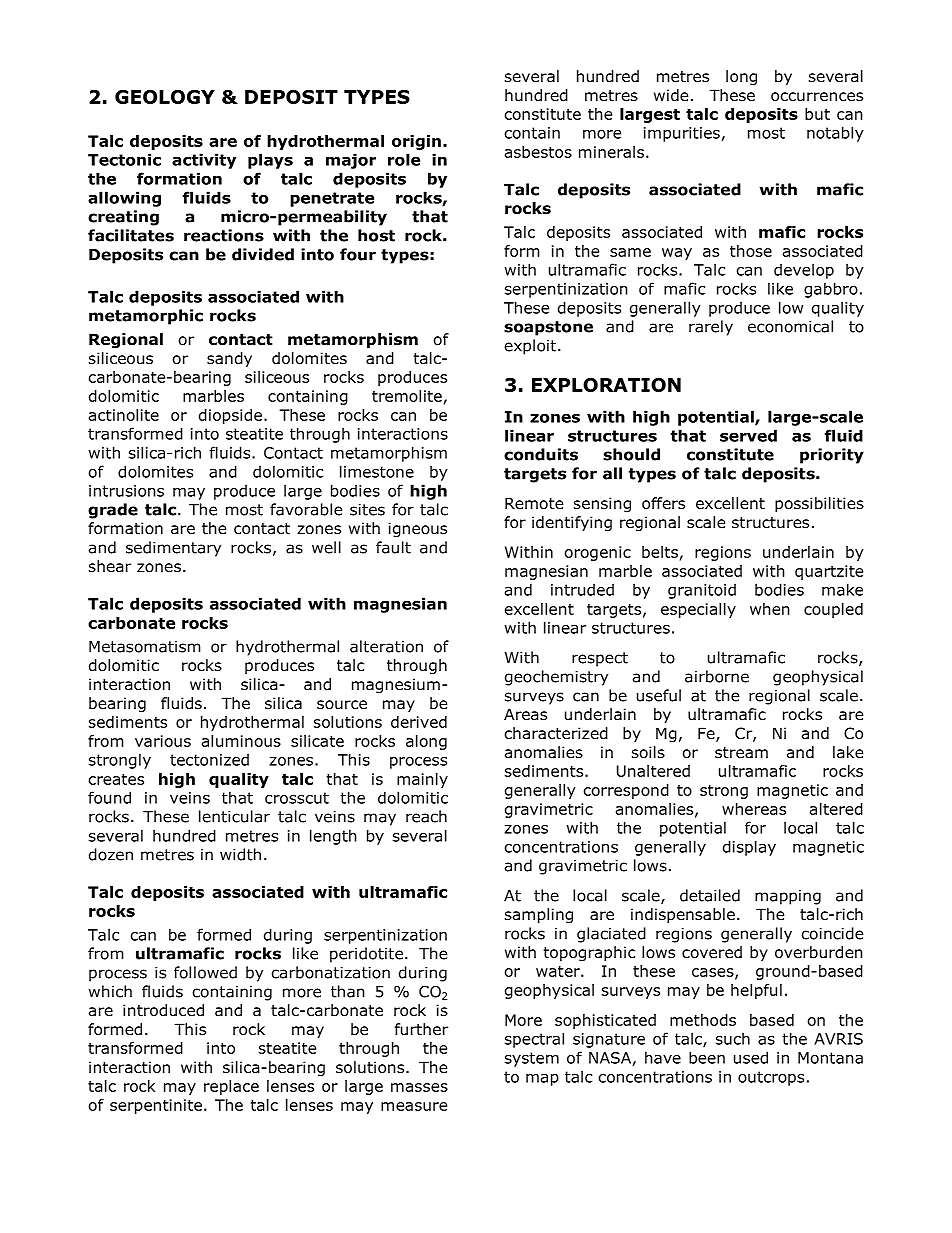 The height and width of the page is (1233, 952). What do you see at coordinates (204, 161) in the page?
I see `activity` at bounding box center [204, 161].
